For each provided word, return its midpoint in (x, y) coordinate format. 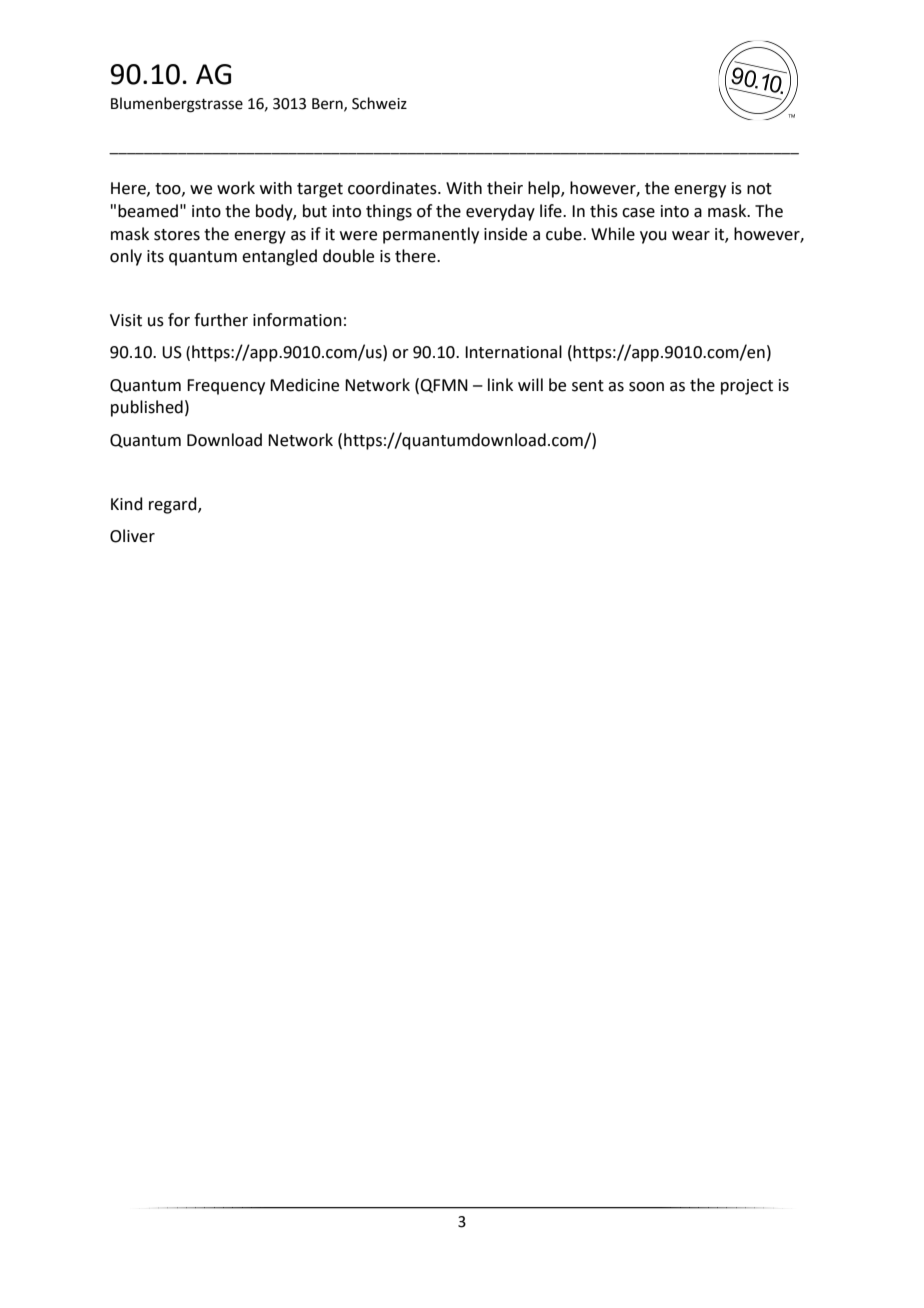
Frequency (226, 387)
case (638, 213)
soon (646, 387)
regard (174, 505)
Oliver (132, 536)
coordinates (393, 188)
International (513, 352)
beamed (148, 211)
